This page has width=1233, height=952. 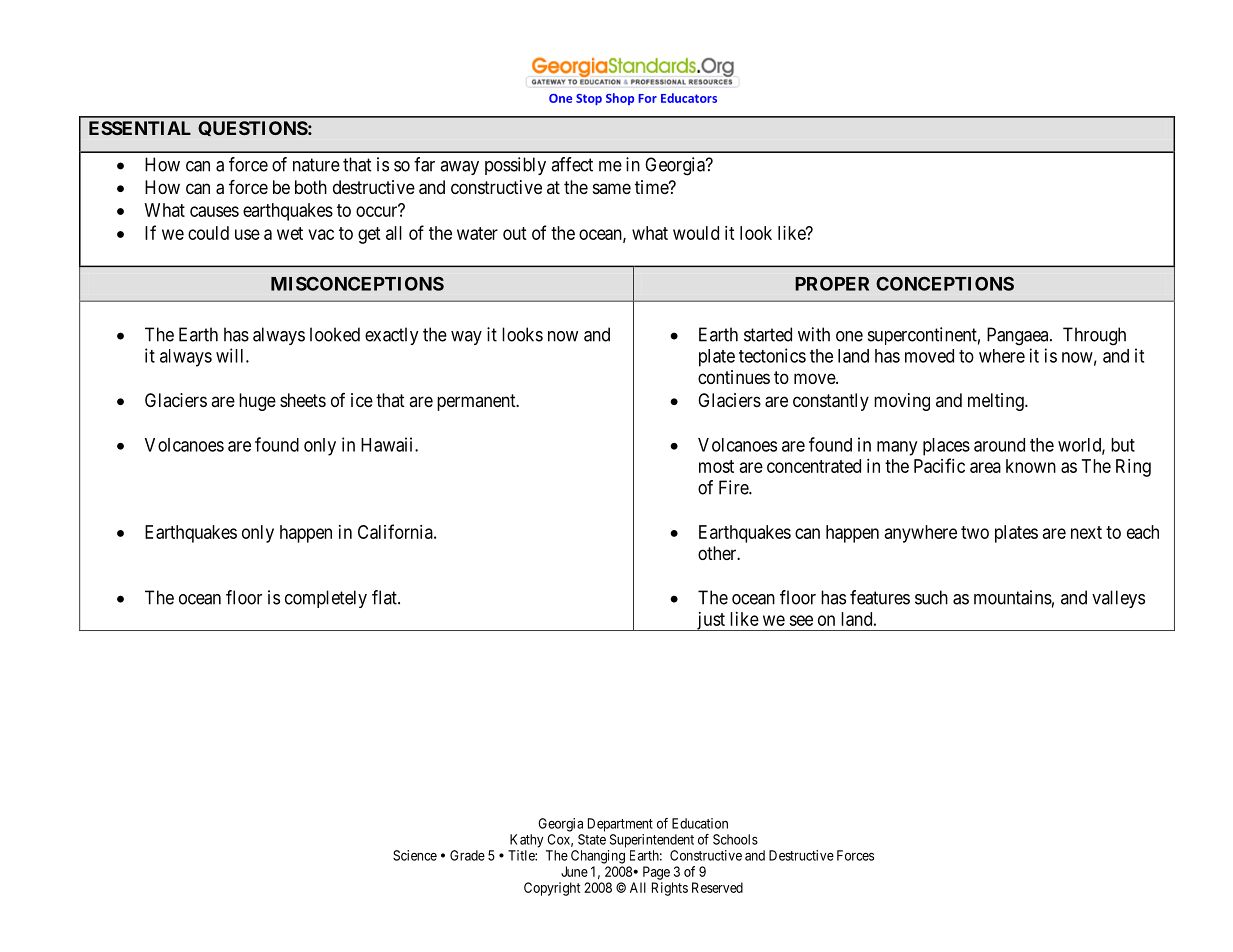 I want to click on Hawaii, so click(x=388, y=444).
